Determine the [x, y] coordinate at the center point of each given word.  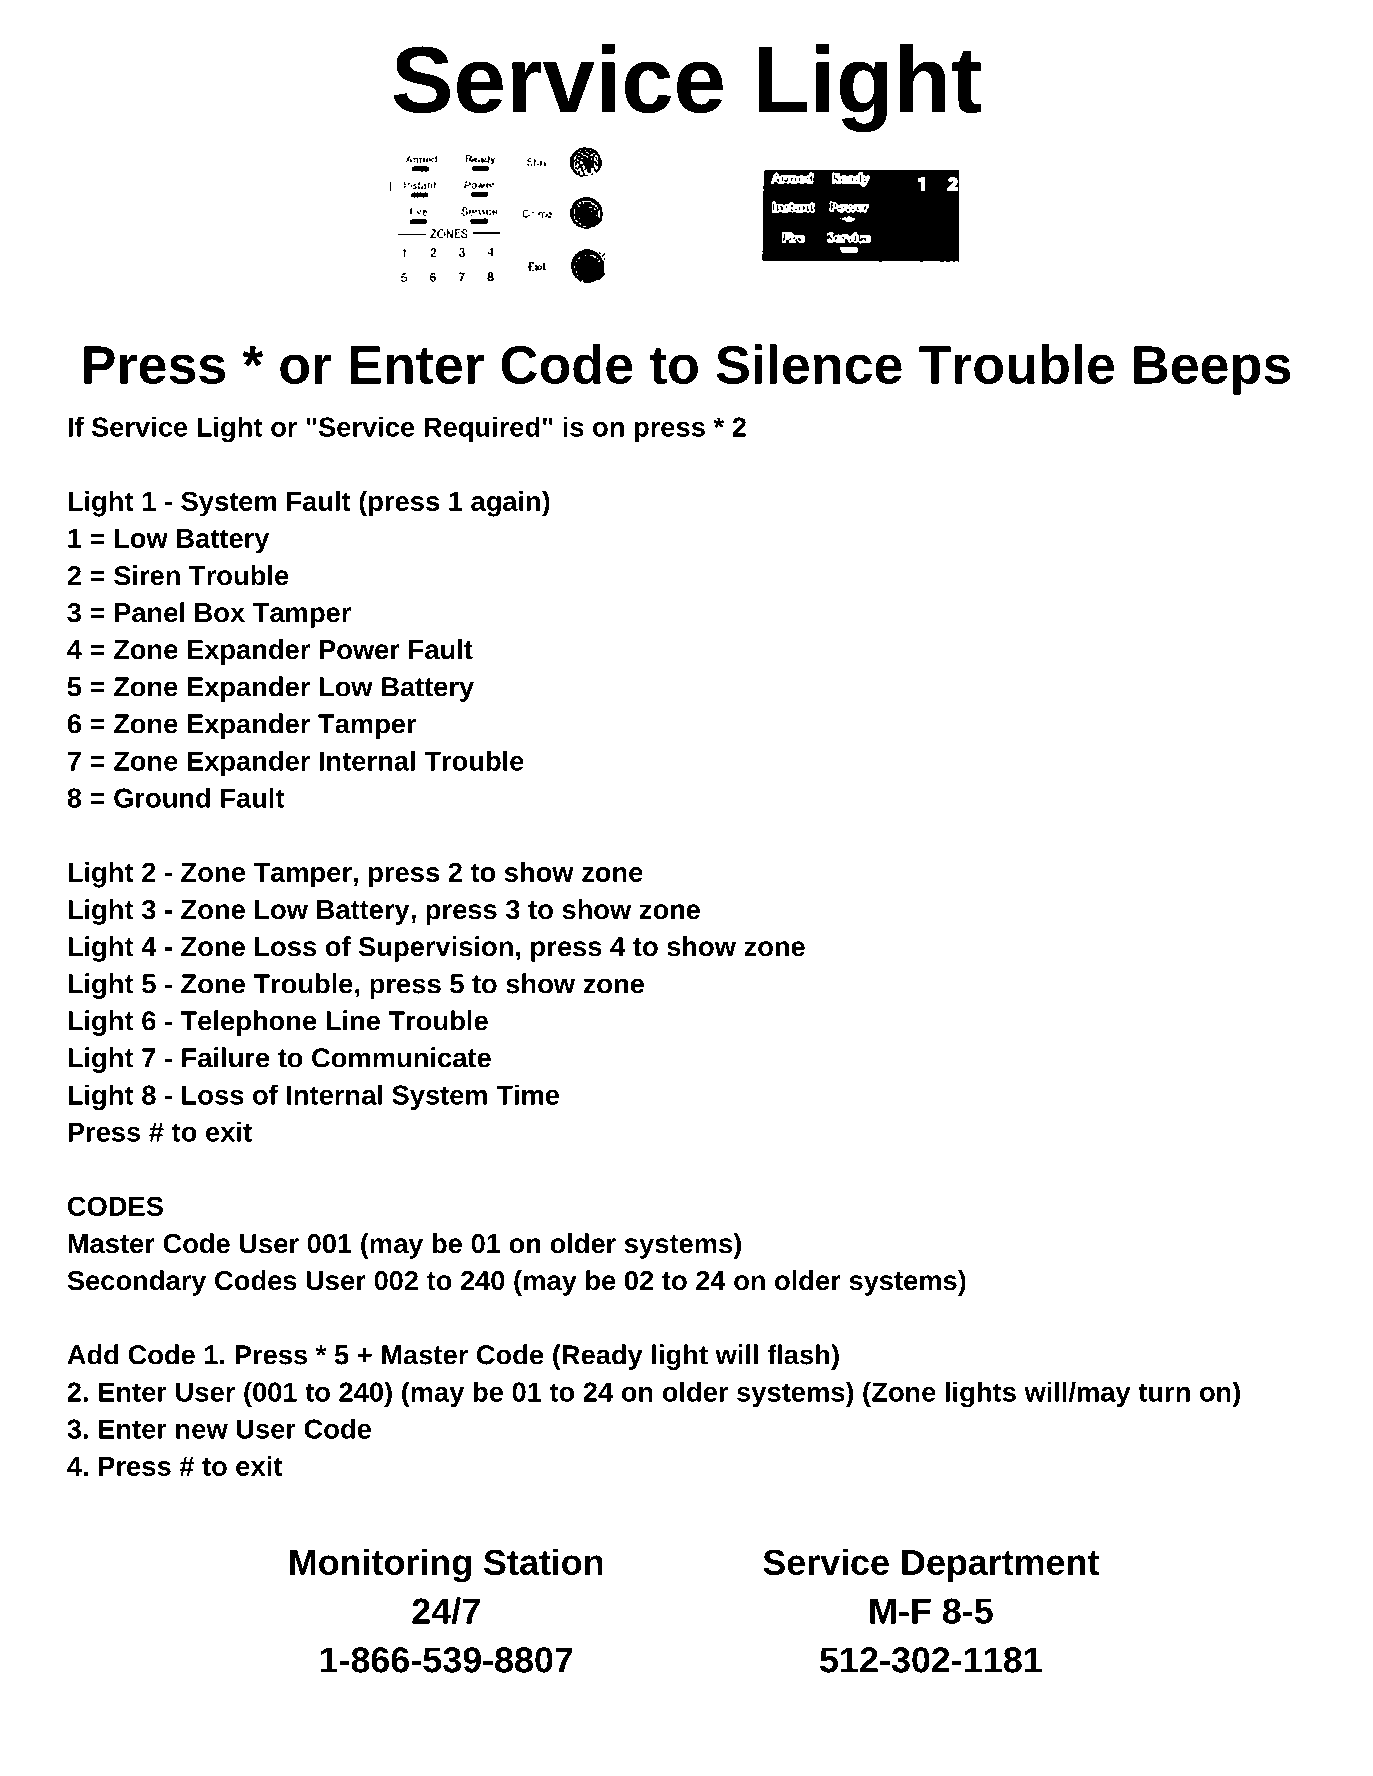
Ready [601, 1357]
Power [360, 650]
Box [220, 613]
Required [482, 429]
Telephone [248, 1023]
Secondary [136, 1283]
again [507, 504]
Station [543, 1561]
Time [527, 1094]
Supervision [436, 949]
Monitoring [380, 1565]
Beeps [1212, 370]
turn [1164, 1392]
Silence [809, 364]
